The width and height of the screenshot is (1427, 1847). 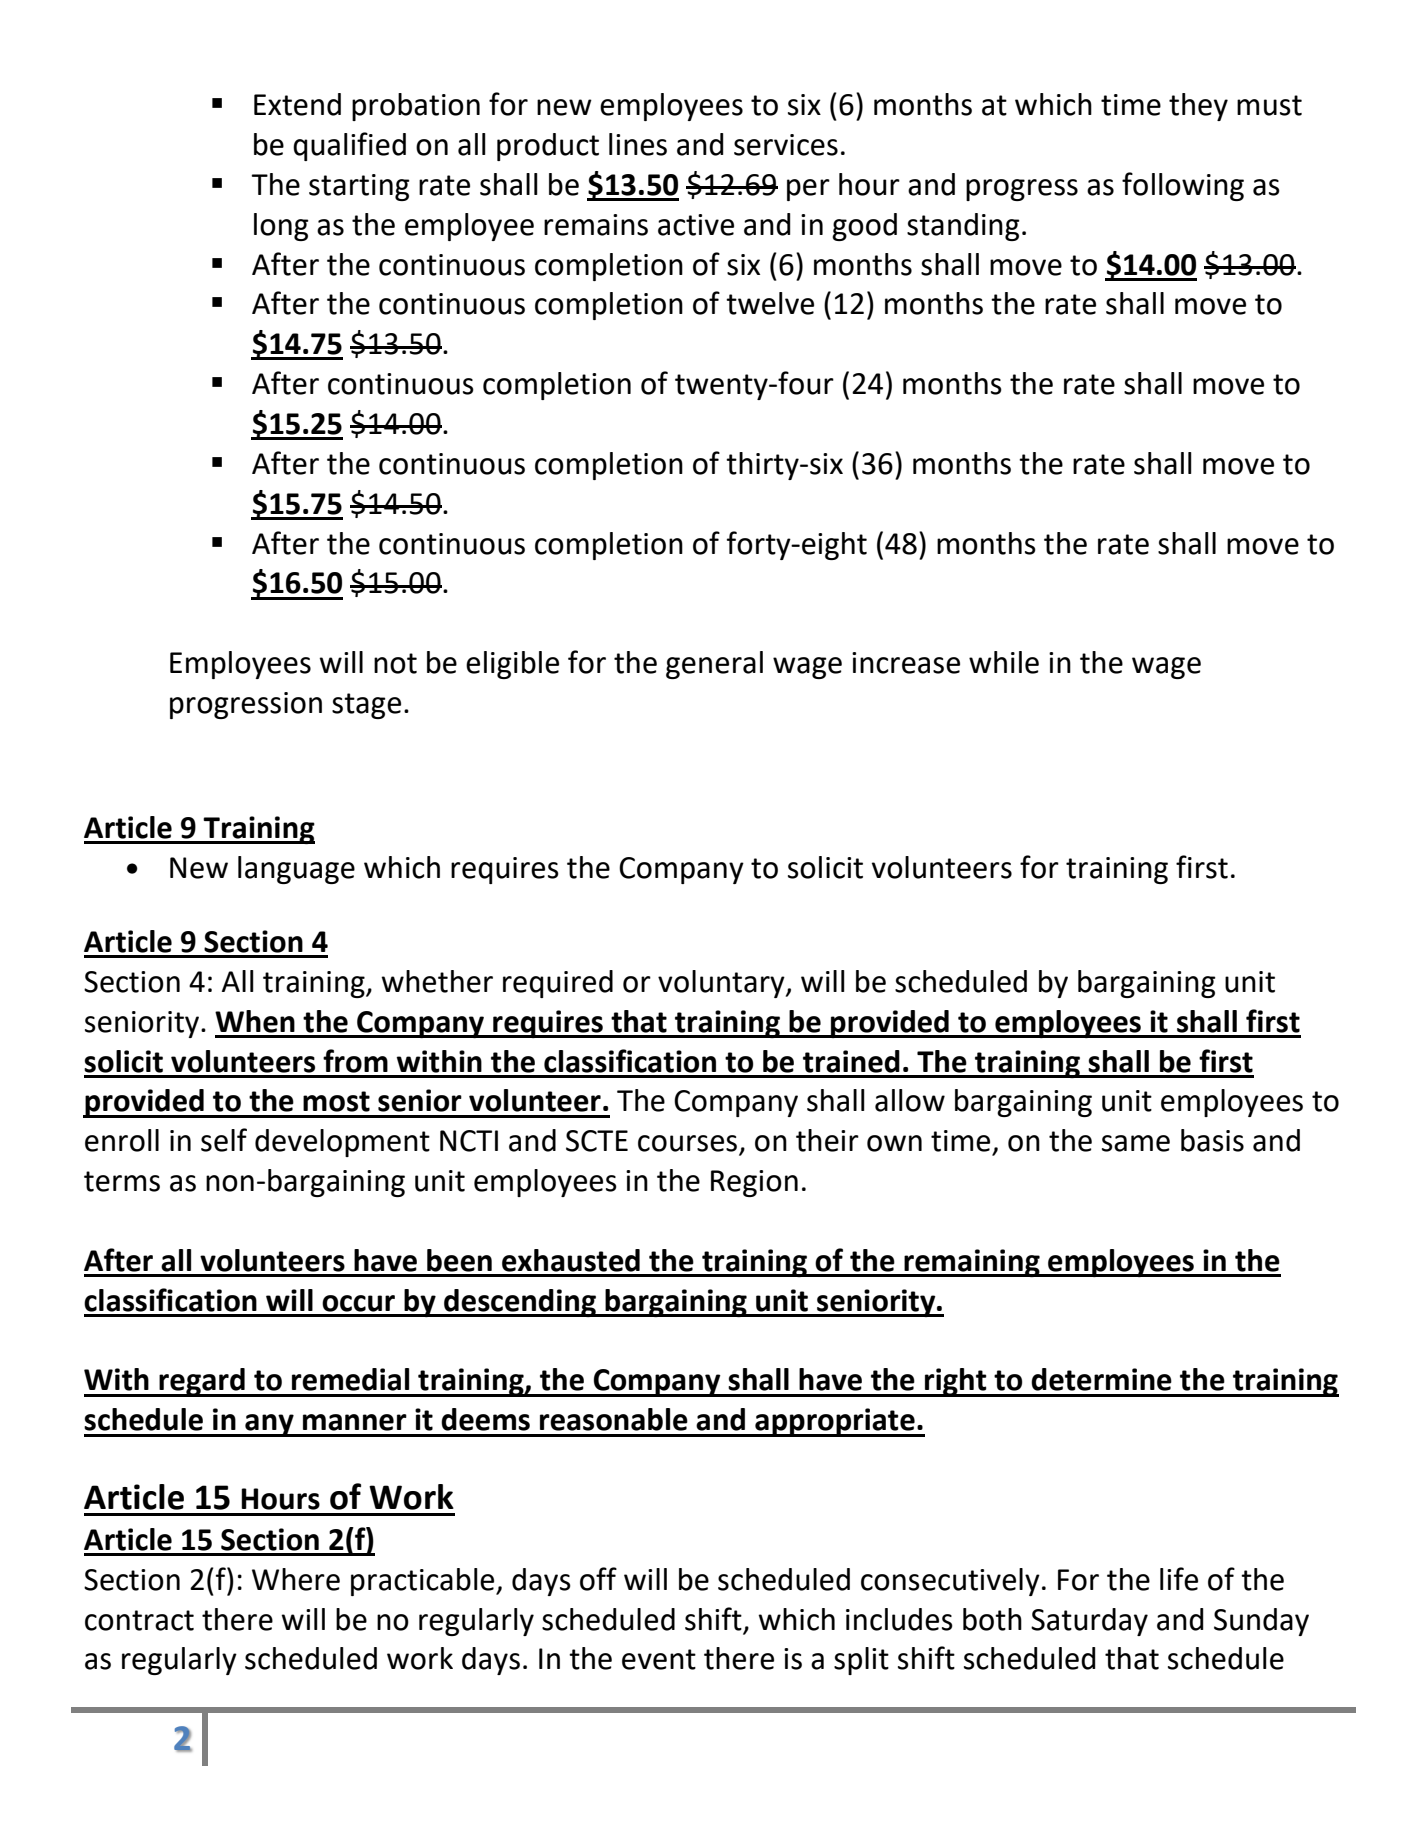 I want to click on remaining, so click(x=972, y=1263).
